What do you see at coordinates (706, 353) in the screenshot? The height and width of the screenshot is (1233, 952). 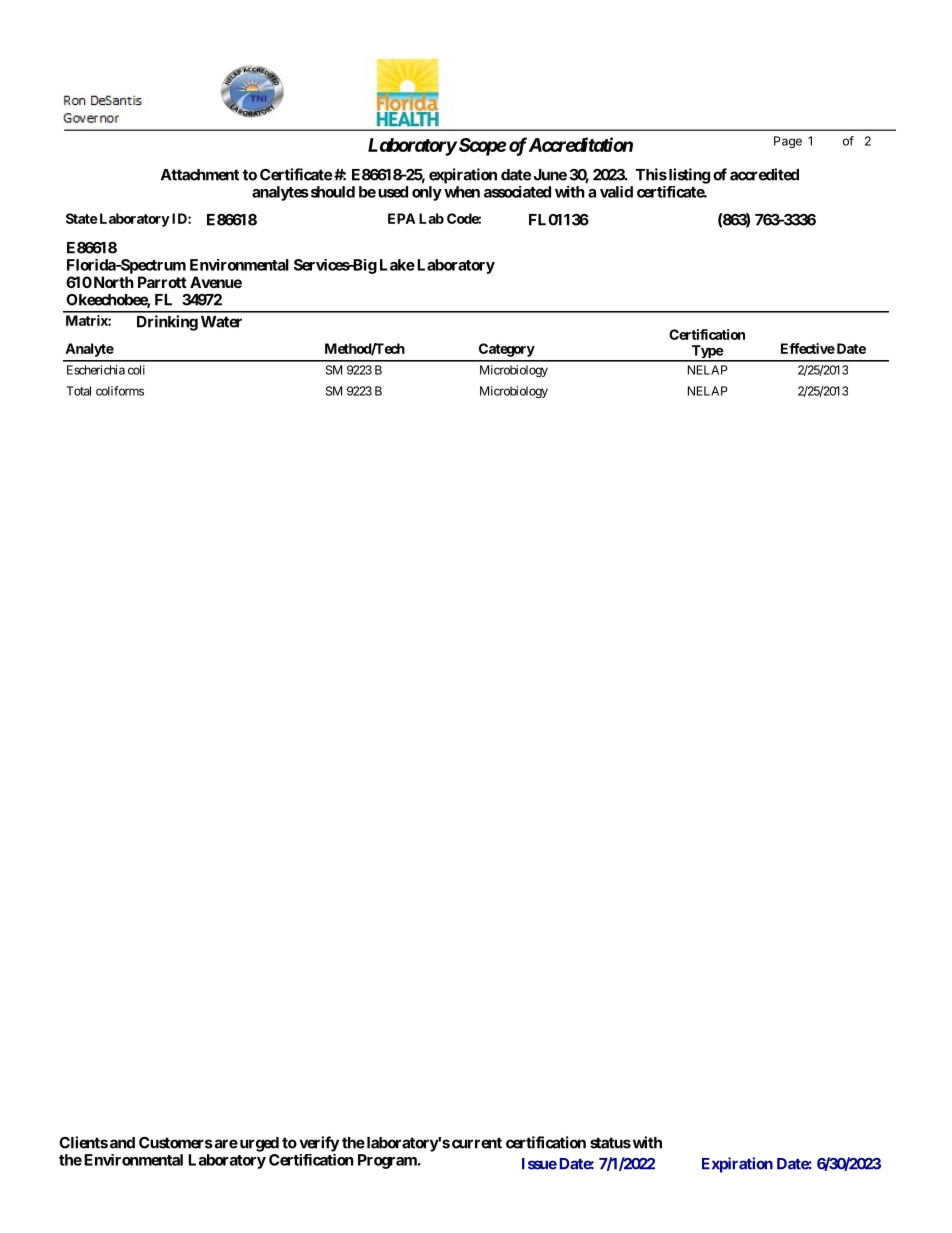 I see `Type` at bounding box center [706, 353].
